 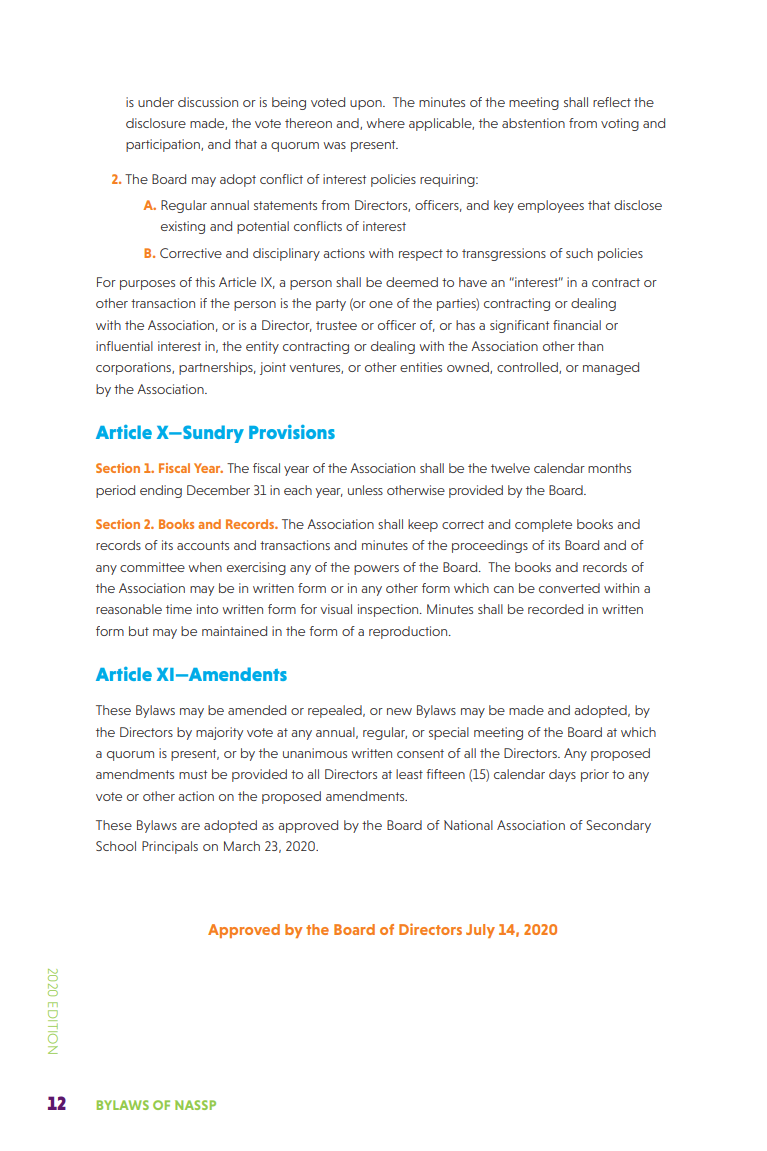 I want to click on Secondary, so click(x=618, y=826).
